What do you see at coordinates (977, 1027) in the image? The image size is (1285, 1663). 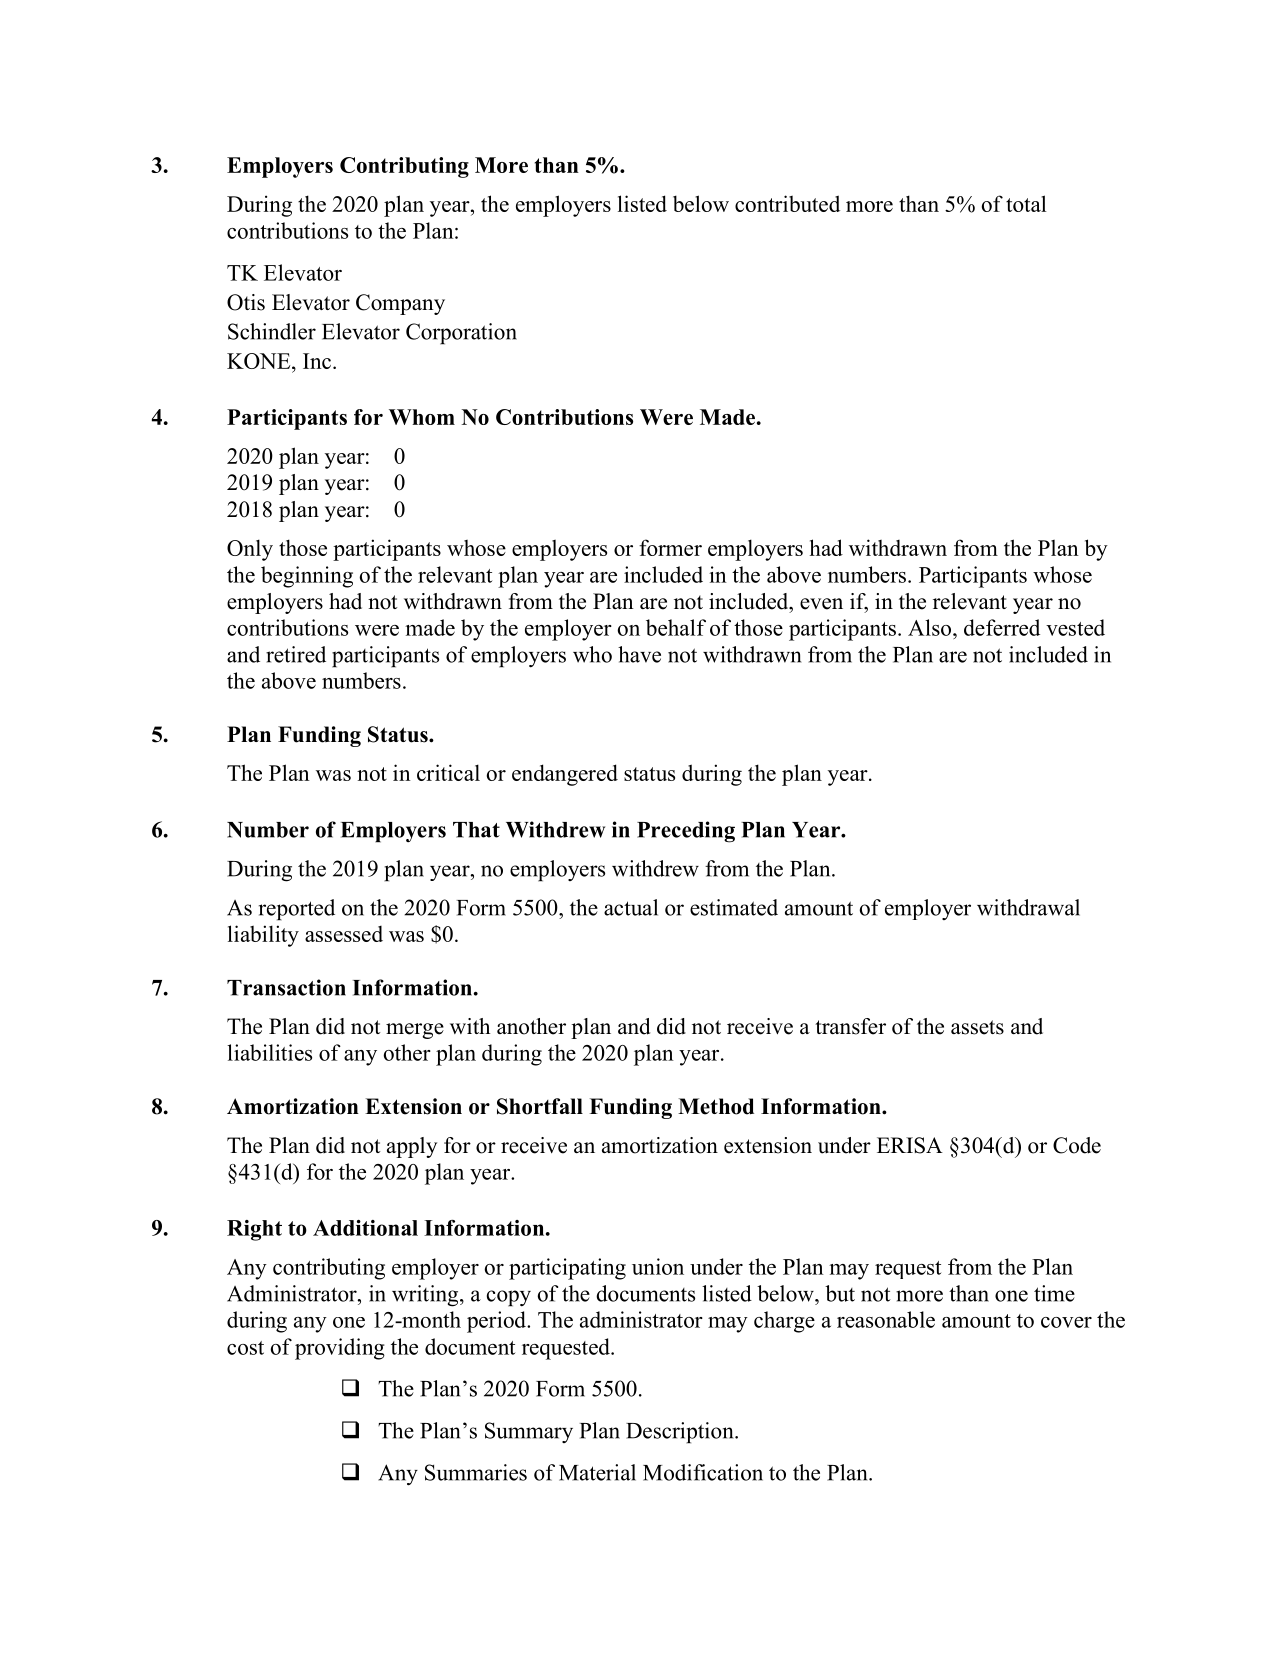 I see `assets` at bounding box center [977, 1027].
